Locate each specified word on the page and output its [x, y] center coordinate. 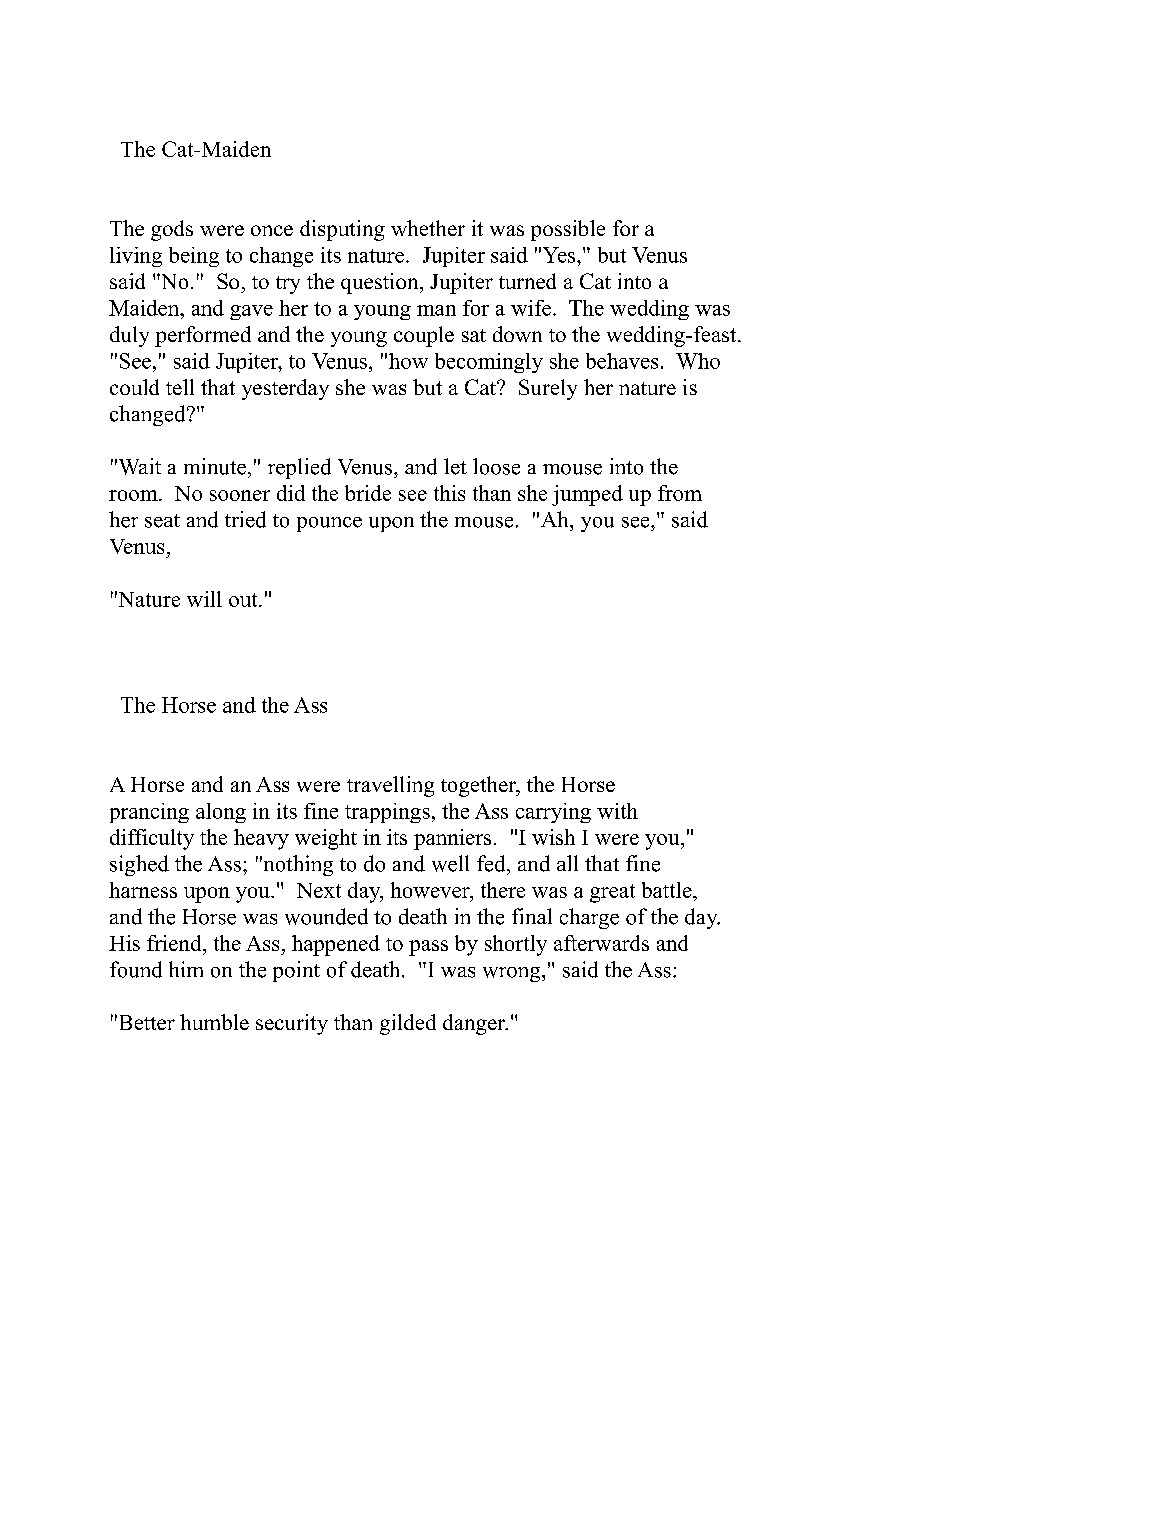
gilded [408, 1024]
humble [214, 1022]
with [617, 811]
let [455, 466]
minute [215, 466]
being [194, 257]
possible [568, 230]
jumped [587, 495]
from [680, 493]
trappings [387, 813]
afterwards [601, 943]
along [221, 813]
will [204, 599]
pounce [329, 524]
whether [428, 228]
